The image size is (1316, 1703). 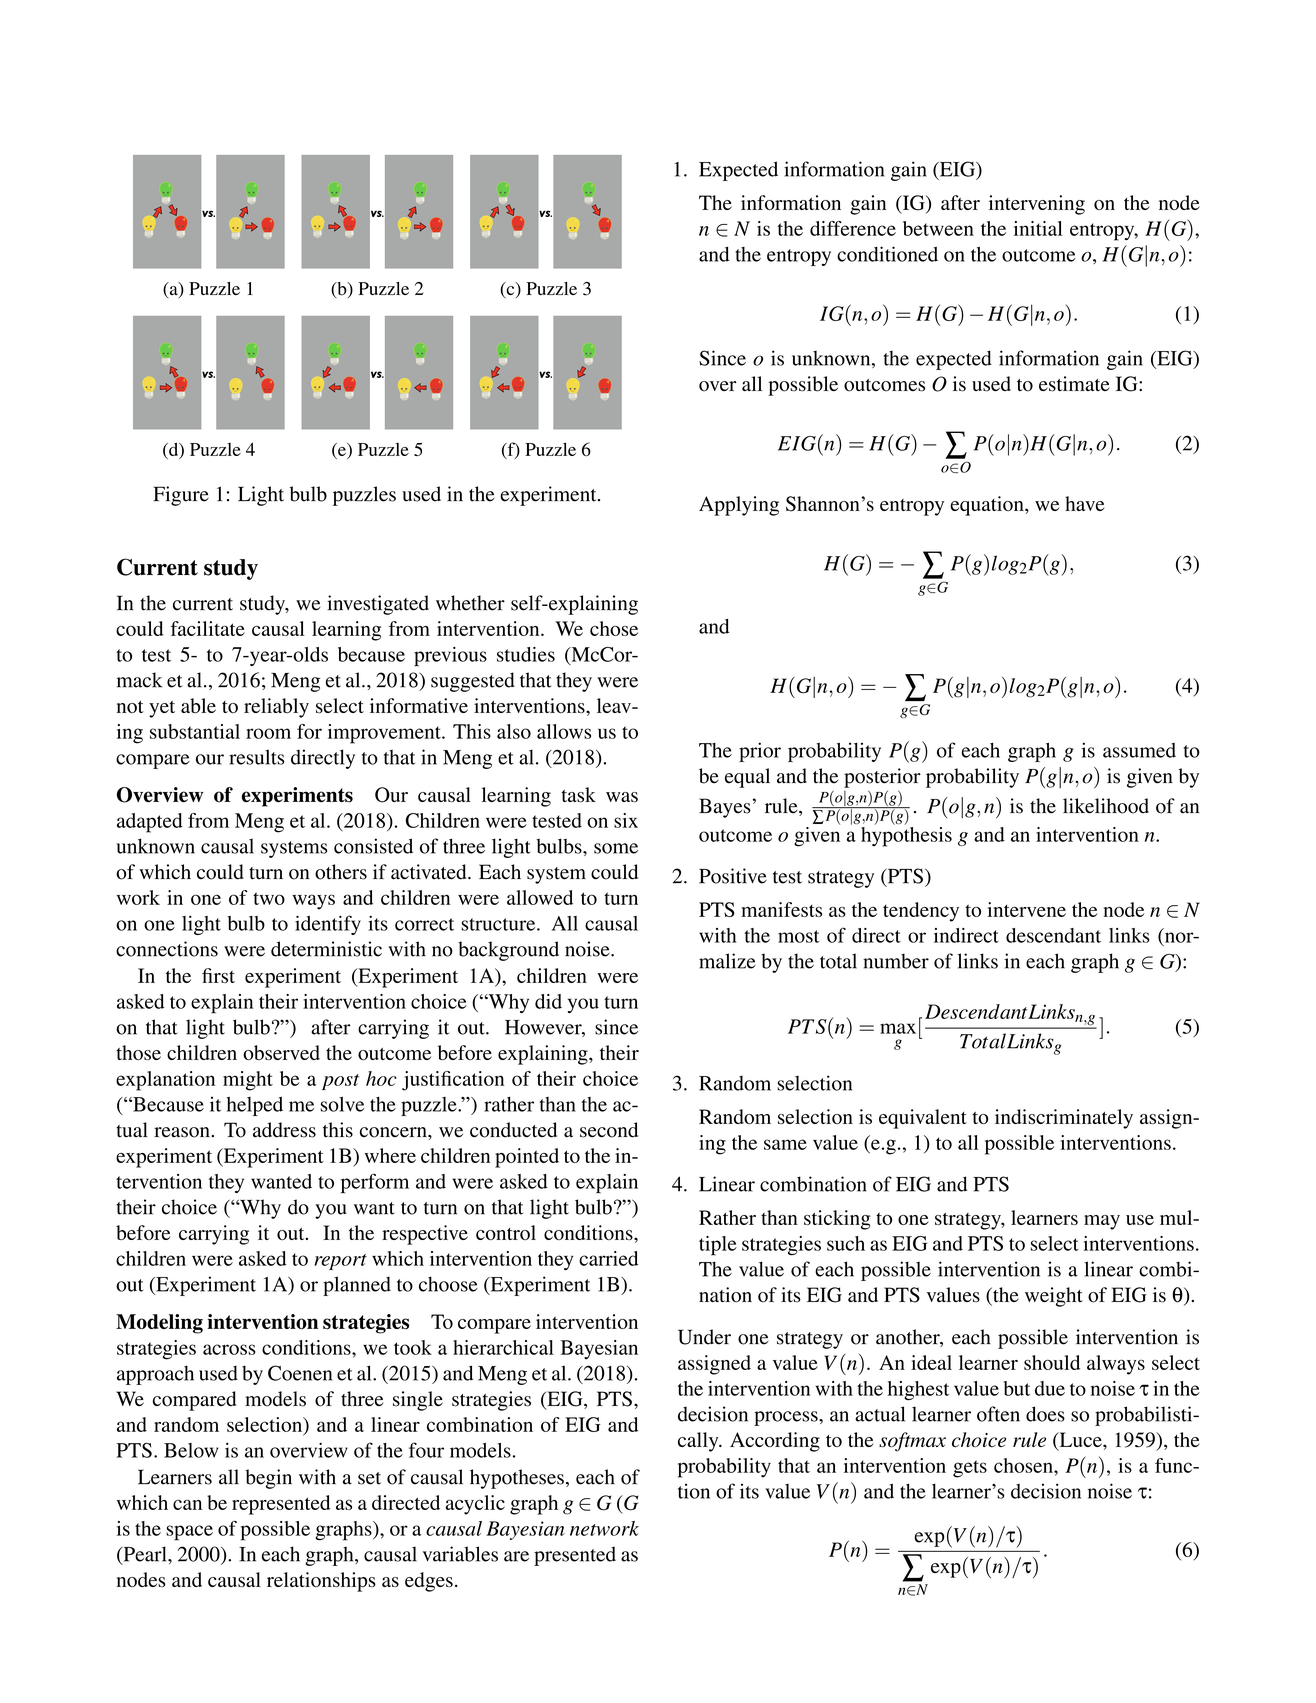 What do you see at coordinates (1139, 750) in the image?
I see `assumed` at bounding box center [1139, 750].
